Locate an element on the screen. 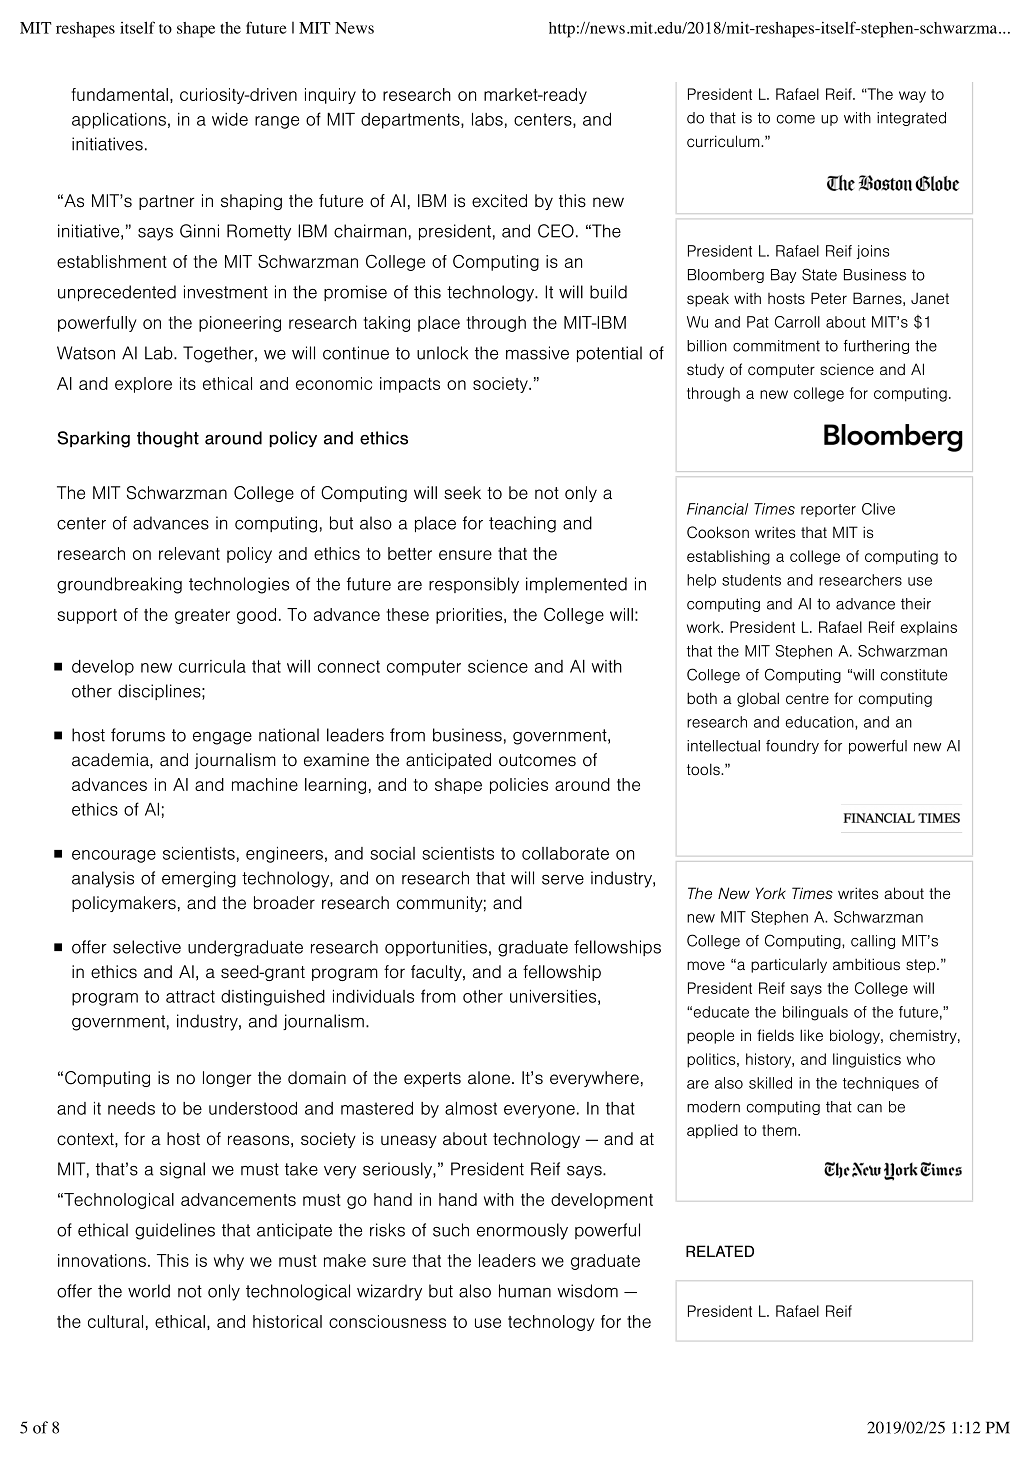  labs is located at coordinates (487, 119).
